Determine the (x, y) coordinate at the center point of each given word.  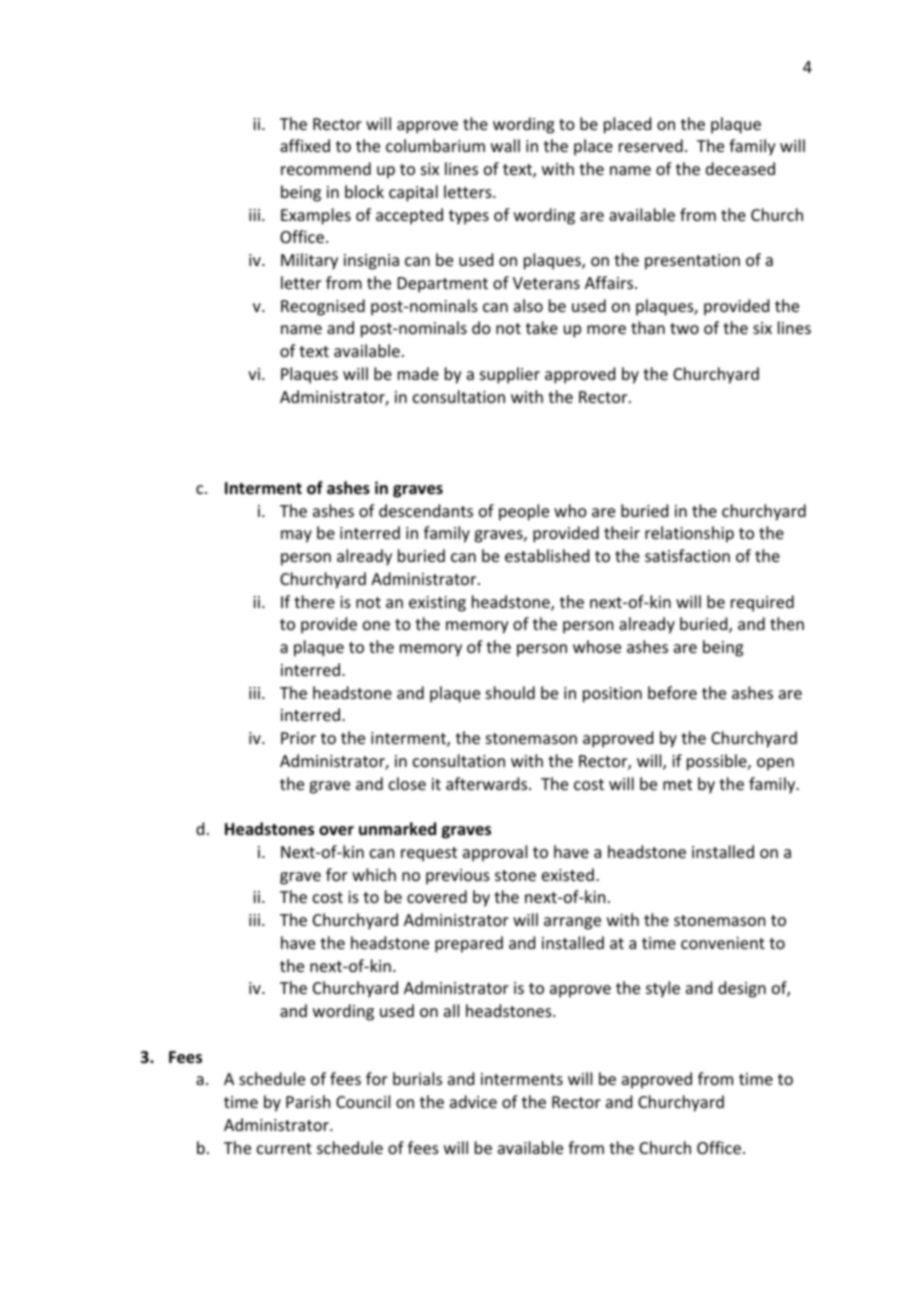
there (314, 601)
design (742, 989)
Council (363, 1101)
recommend (326, 168)
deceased (740, 168)
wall (505, 145)
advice (473, 1101)
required (762, 603)
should (510, 692)
